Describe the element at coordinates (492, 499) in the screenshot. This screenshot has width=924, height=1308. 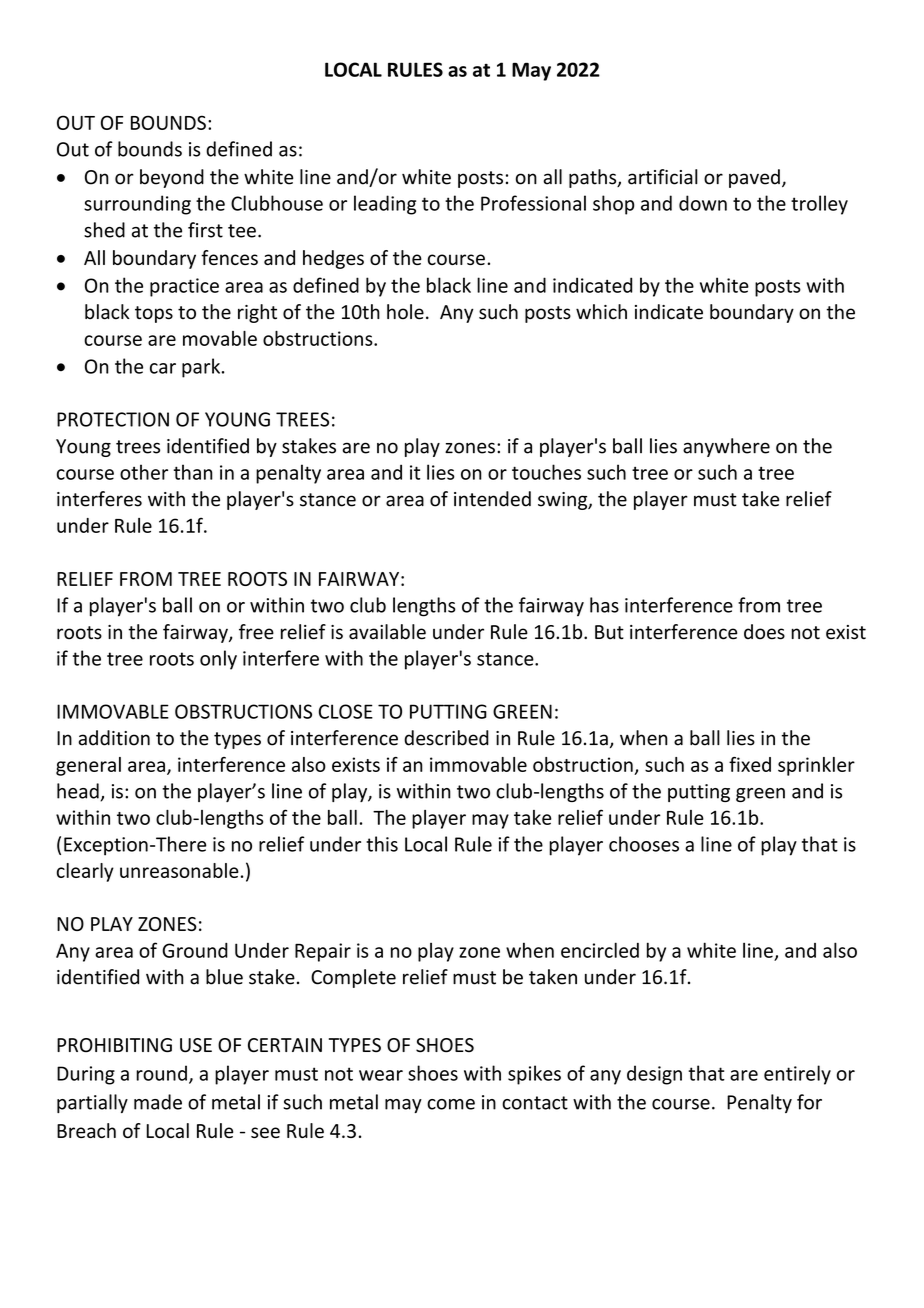
I see `intended` at that location.
